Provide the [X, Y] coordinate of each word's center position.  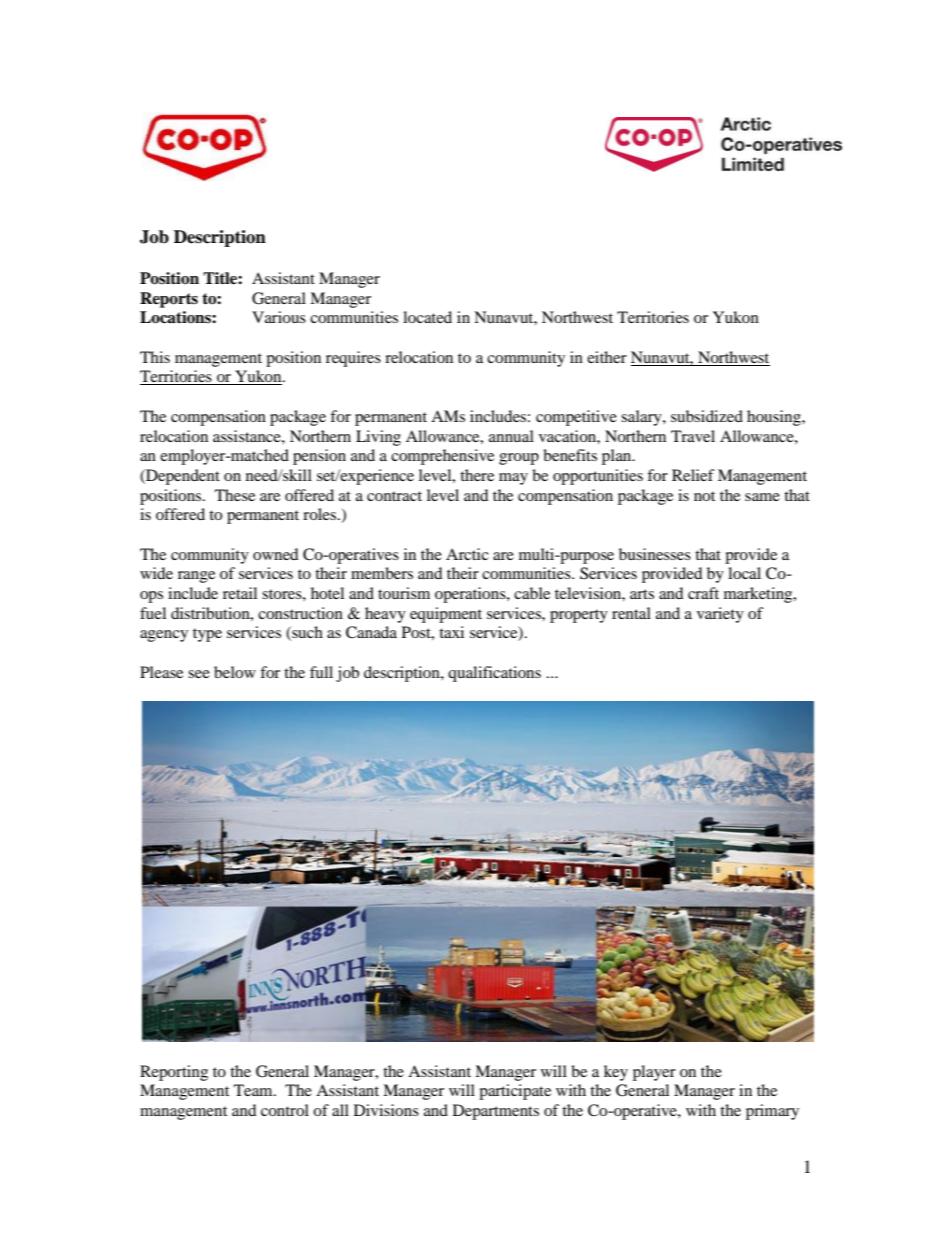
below [235, 672]
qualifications [494, 674]
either [607, 357]
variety [720, 615]
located [427, 317]
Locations [176, 317]
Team [254, 1090]
